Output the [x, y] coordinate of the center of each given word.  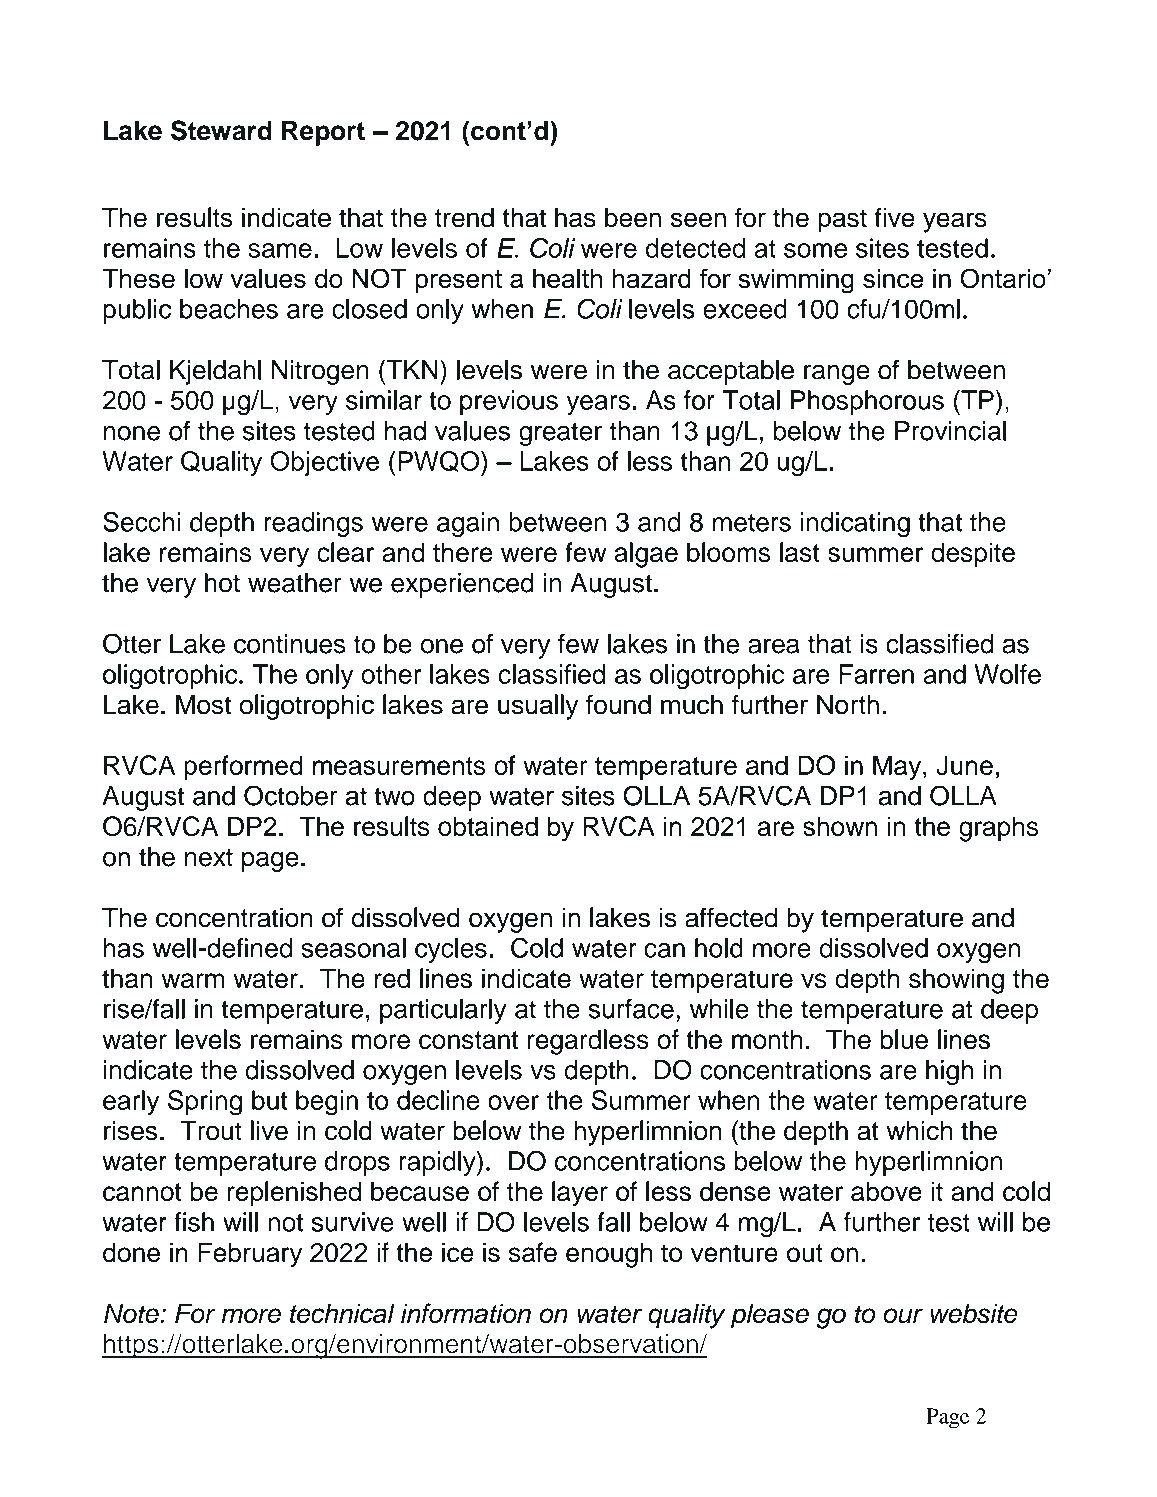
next [209, 857]
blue [904, 1039]
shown [840, 826]
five [895, 217]
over [513, 1102]
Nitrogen [320, 372]
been [633, 217]
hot [222, 583]
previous [509, 402]
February [250, 1255]
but [269, 1100]
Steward [221, 130]
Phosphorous [867, 402]
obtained [488, 826]
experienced [462, 585]
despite [973, 554]
